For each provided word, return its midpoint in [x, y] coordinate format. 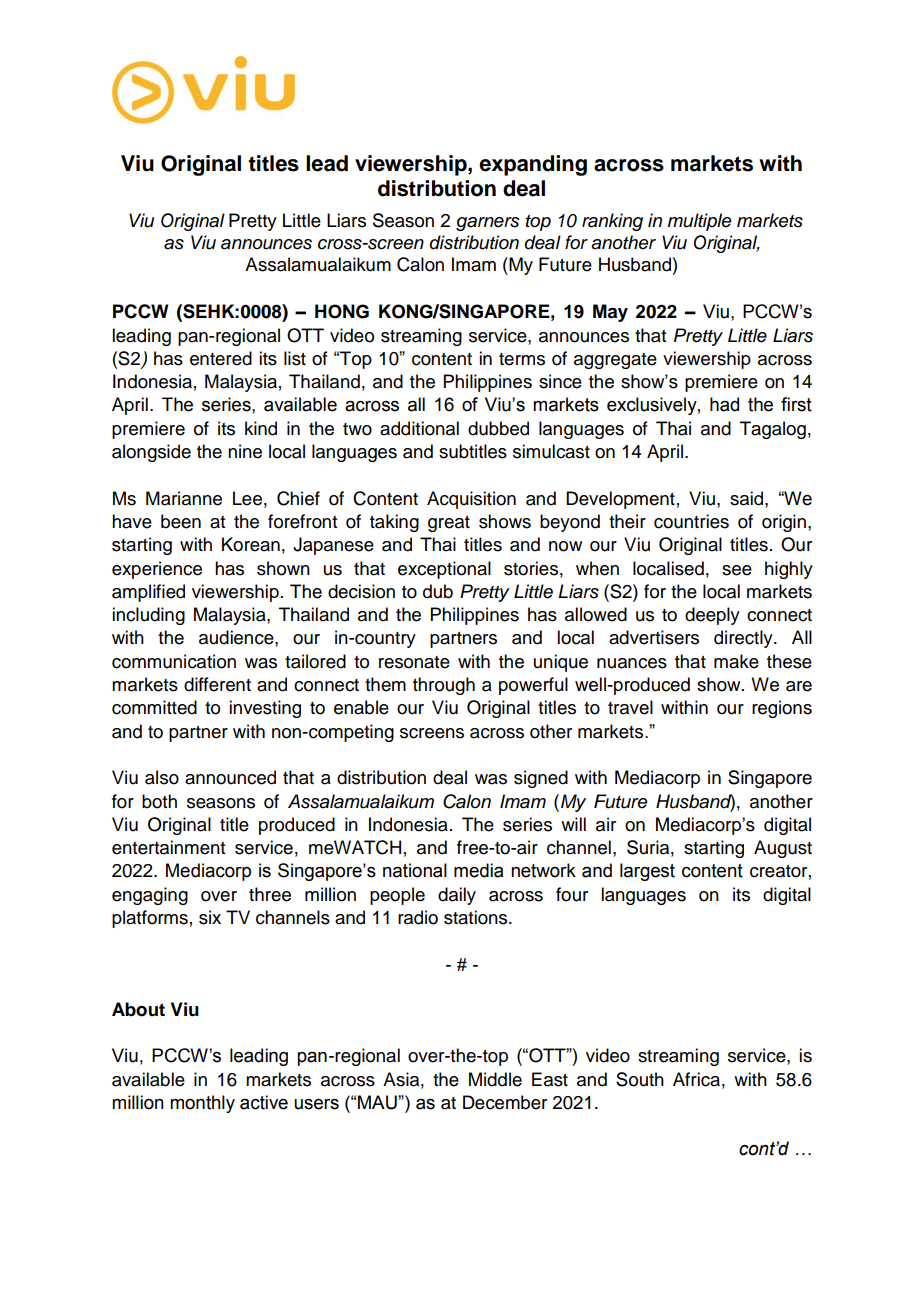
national [415, 870]
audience [237, 637]
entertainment [168, 847]
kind [261, 428]
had [724, 404]
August [783, 849]
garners [488, 224]
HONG [342, 311]
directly [744, 639]
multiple [700, 222]
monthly [202, 1104]
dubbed [498, 428]
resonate [414, 662]
